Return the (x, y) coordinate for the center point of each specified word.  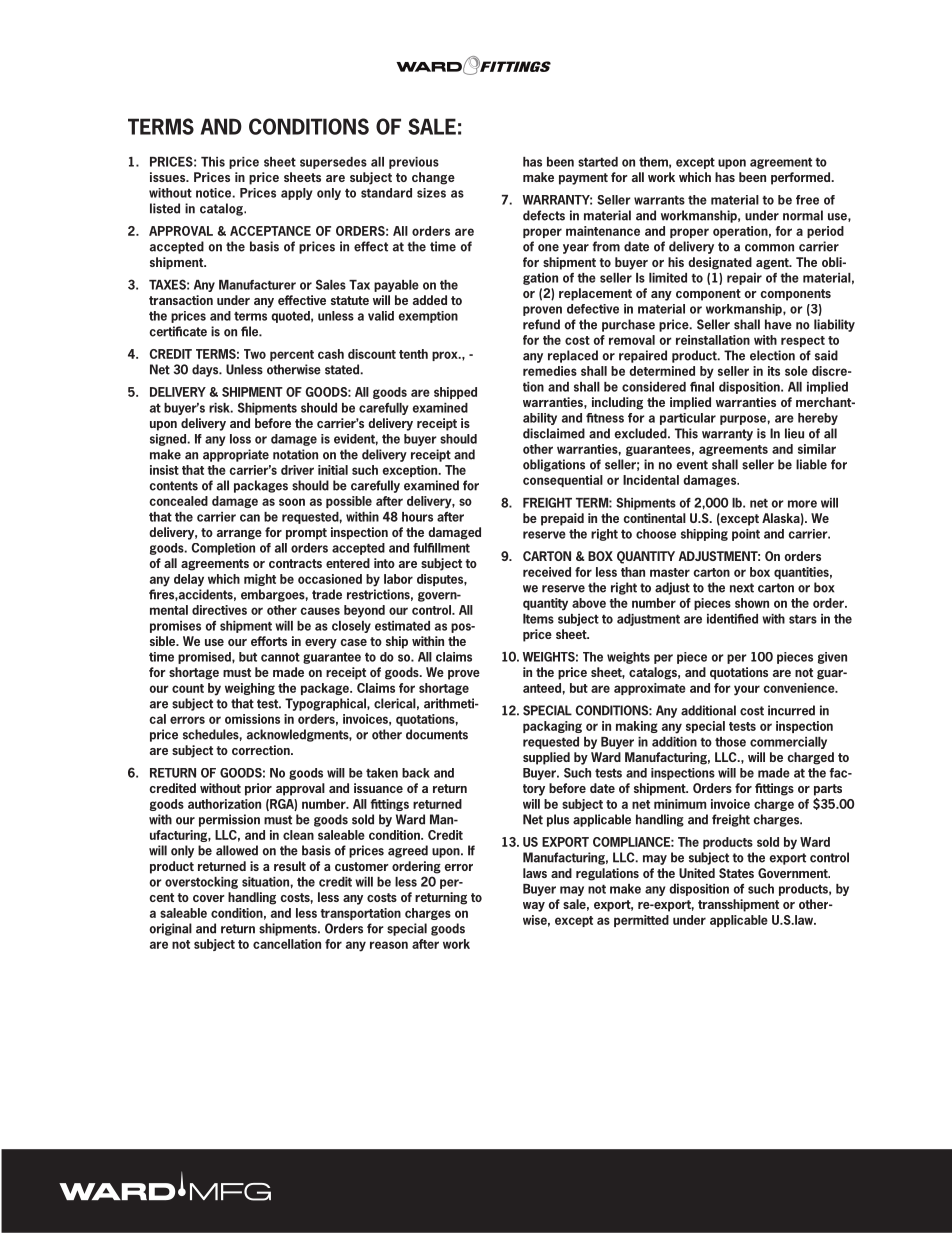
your (747, 690)
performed (802, 178)
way (534, 907)
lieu (794, 433)
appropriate (236, 455)
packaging (552, 727)
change (433, 178)
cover (209, 898)
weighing (250, 689)
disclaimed (554, 433)
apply (297, 194)
